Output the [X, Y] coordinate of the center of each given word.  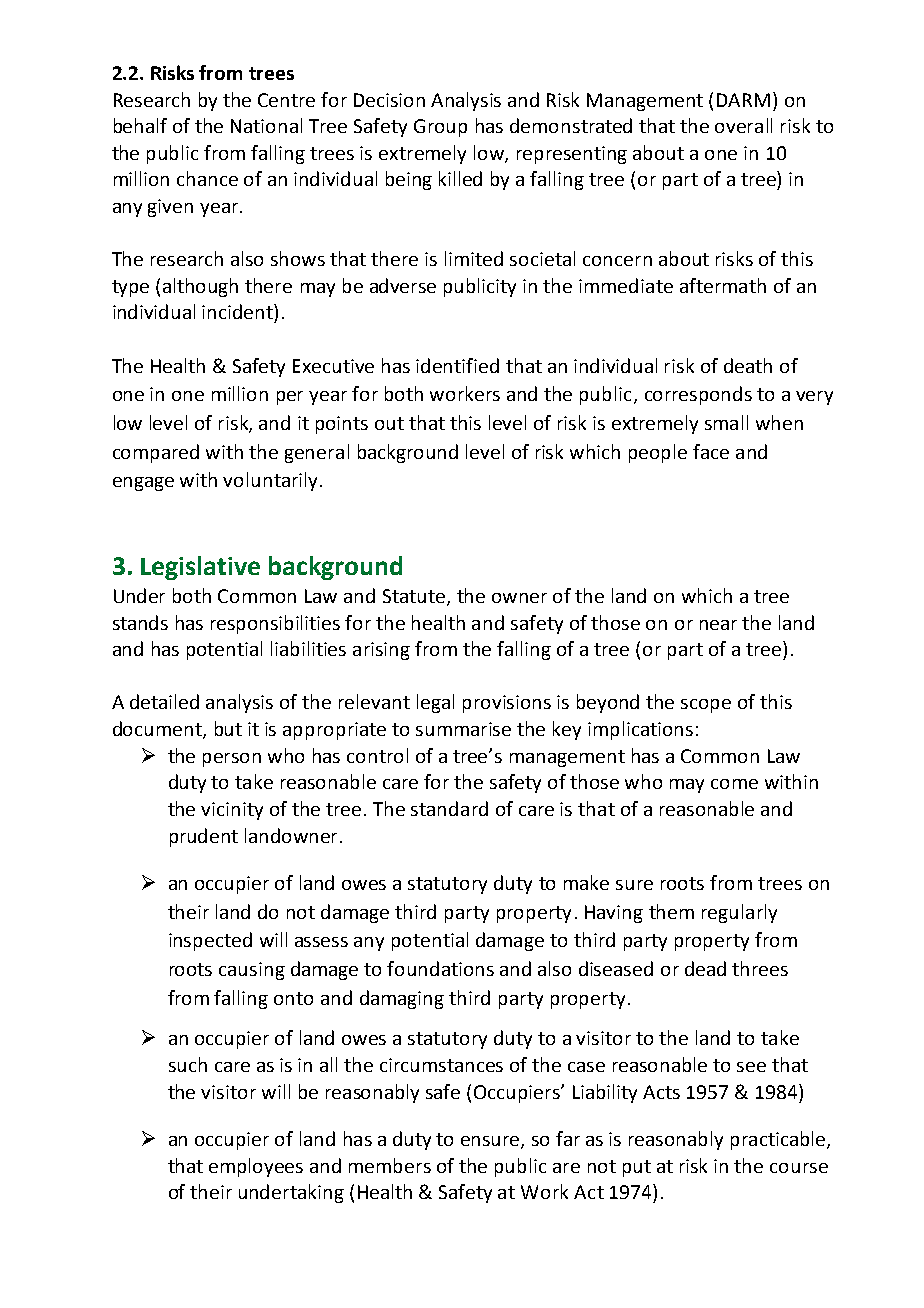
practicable [779, 1140]
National [266, 125]
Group [440, 128]
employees [256, 1167]
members [390, 1165]
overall [743, 125]
